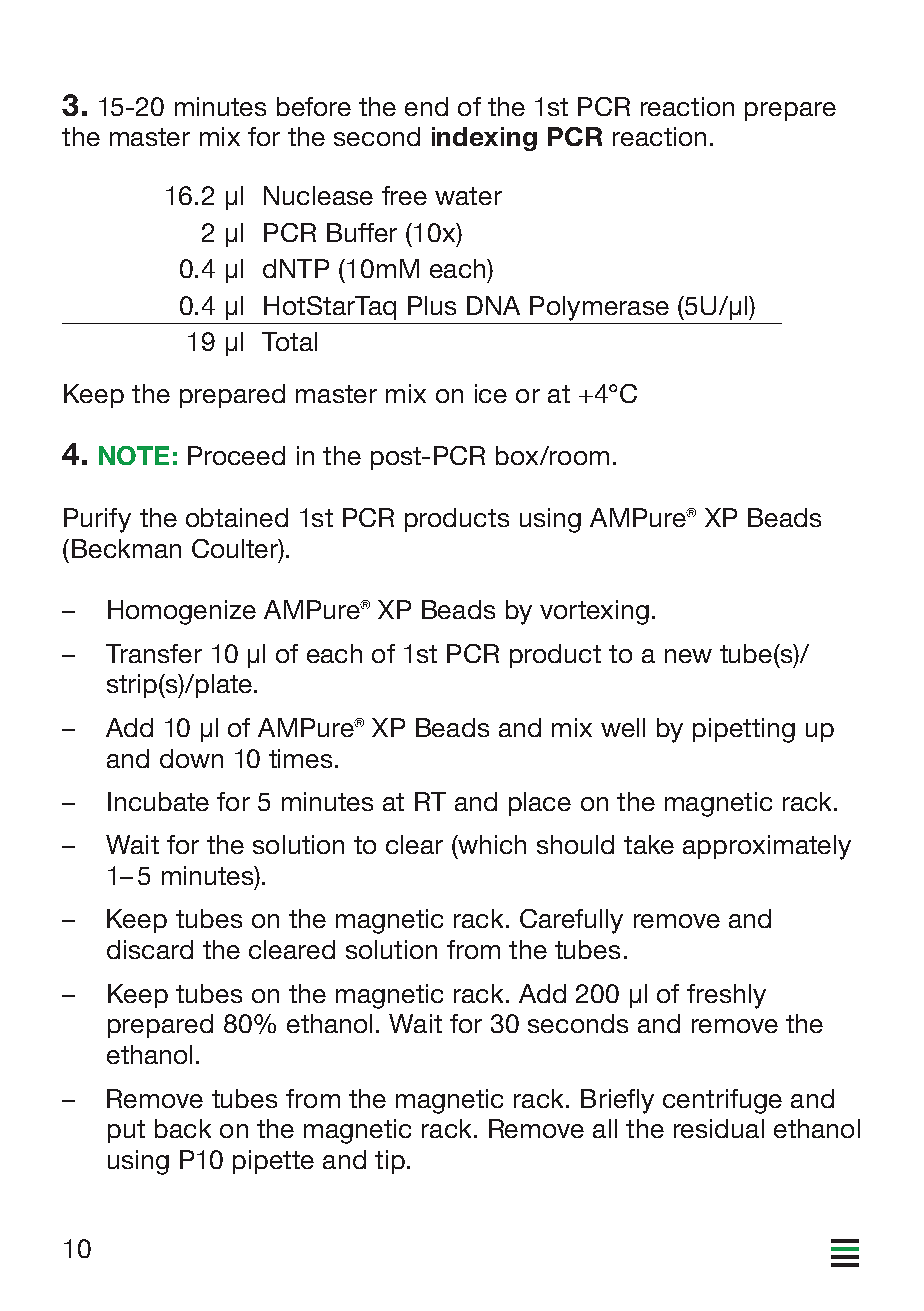 The image size is (924, 1311). What do you see at coordinates (182, 612) in the screenshot?
I see `Homogenize` at bounding box center [182, 612].
